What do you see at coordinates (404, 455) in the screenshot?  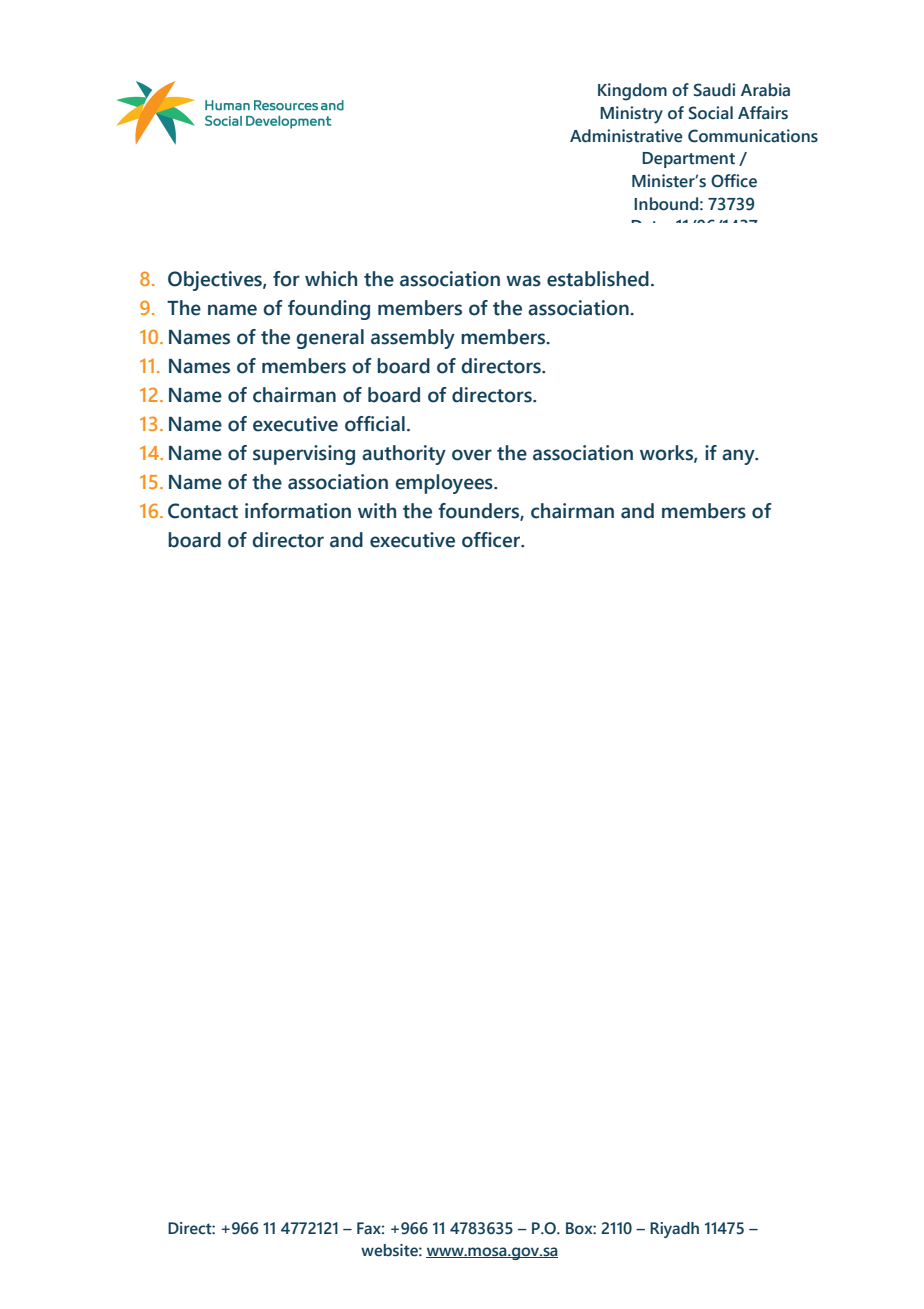 I see `authority` at bounding box center [404, 455].
